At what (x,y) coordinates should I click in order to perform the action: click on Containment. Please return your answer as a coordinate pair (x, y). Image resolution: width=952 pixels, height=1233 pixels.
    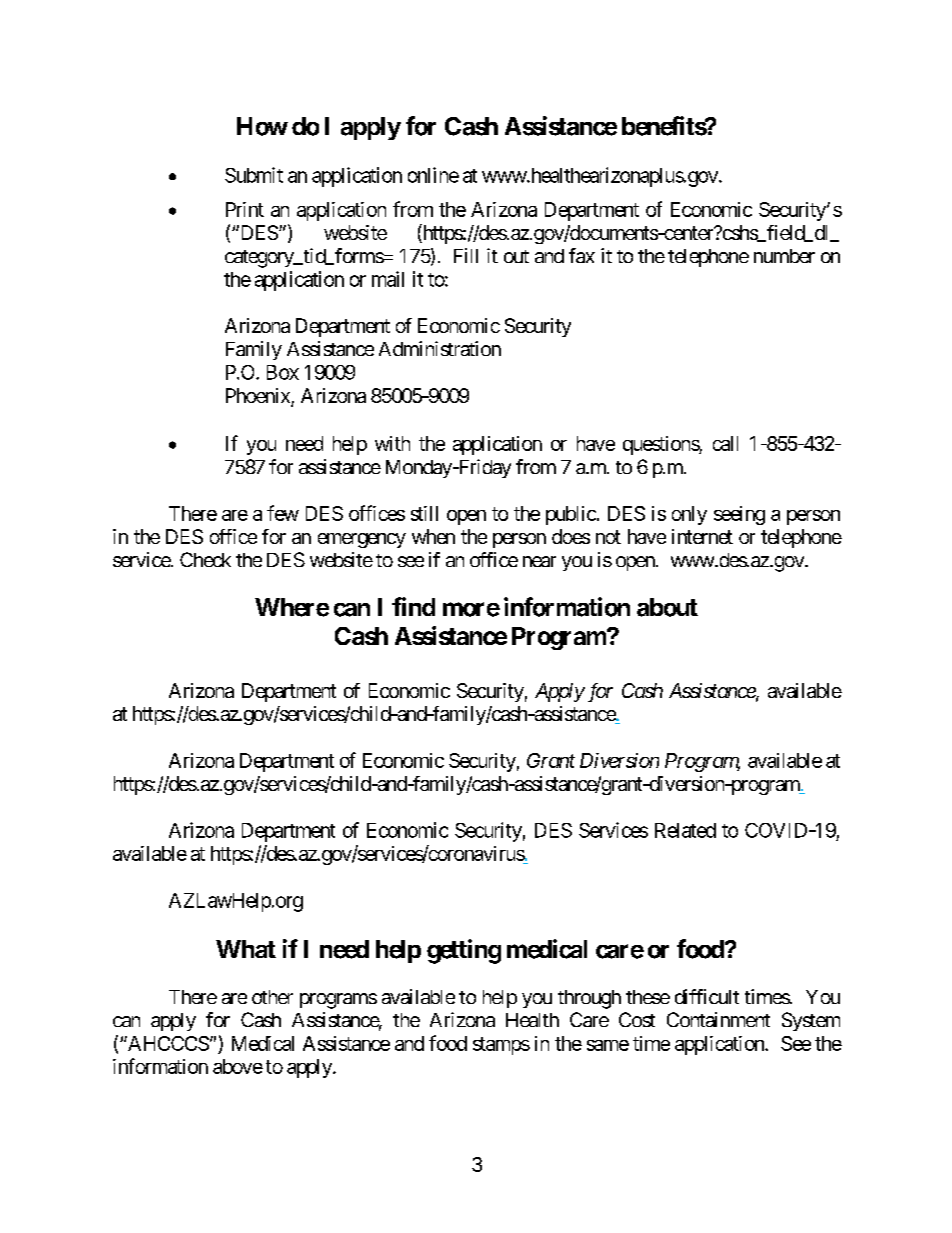
    Looking at the image, I should click on (718, 1019).
